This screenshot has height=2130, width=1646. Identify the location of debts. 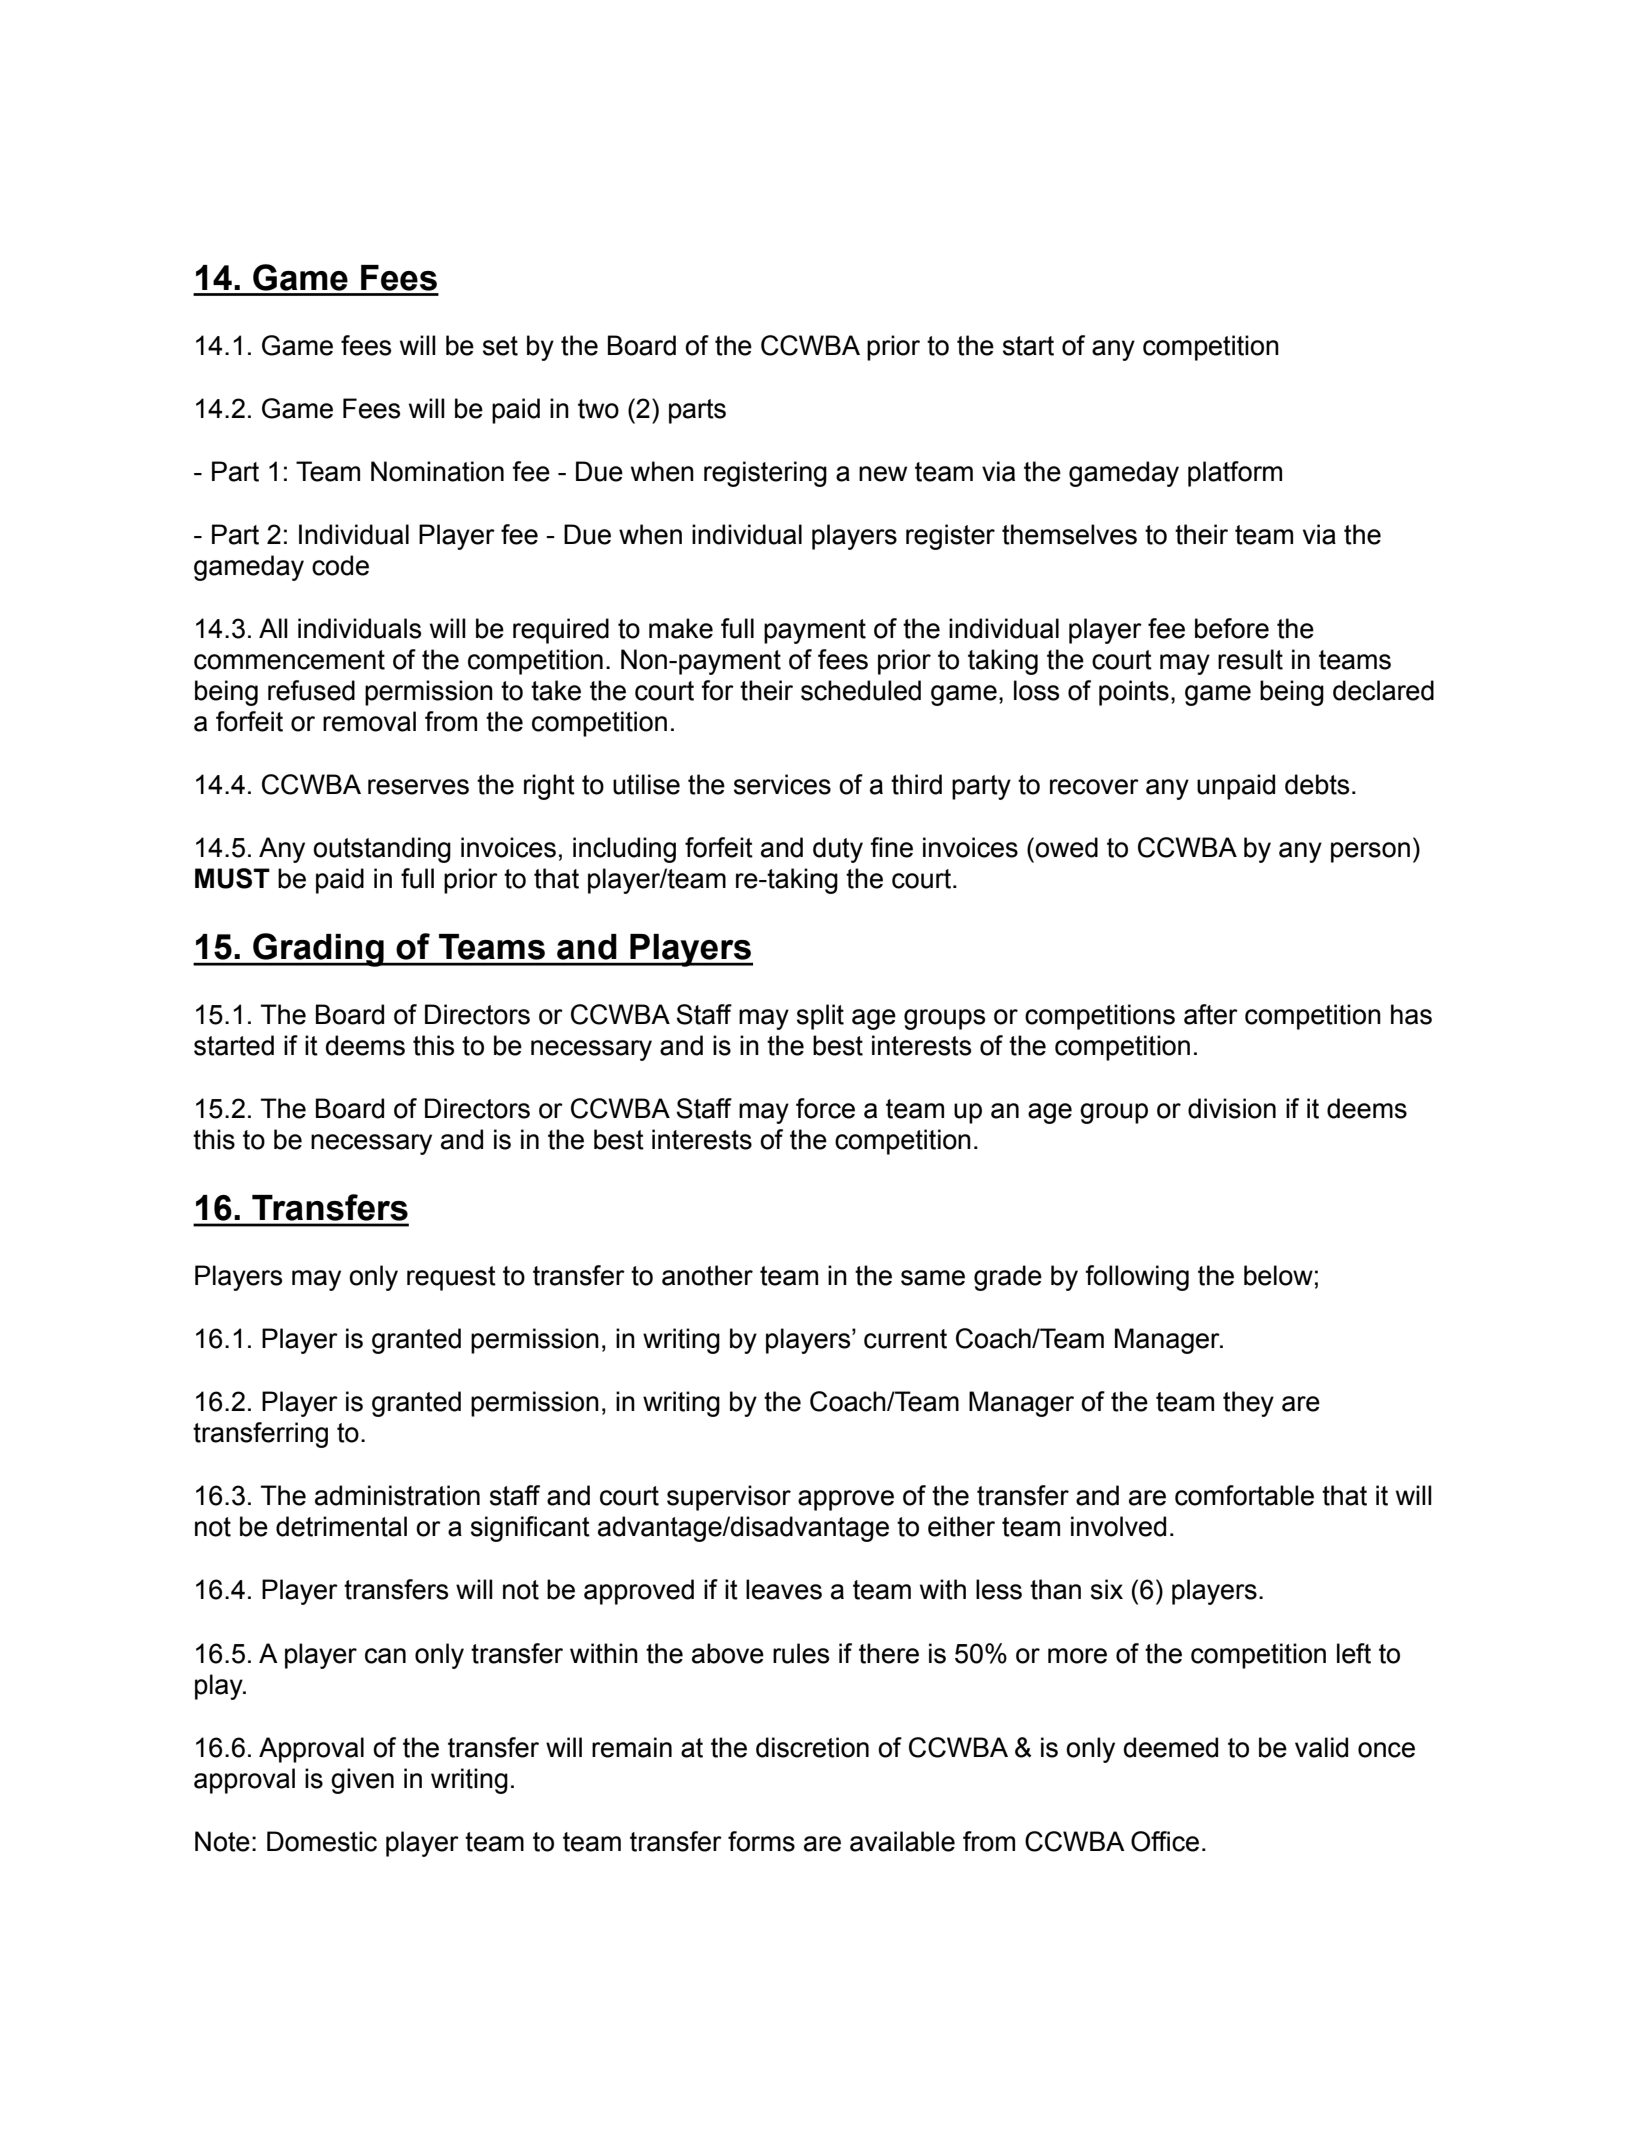
(1317, 784).
